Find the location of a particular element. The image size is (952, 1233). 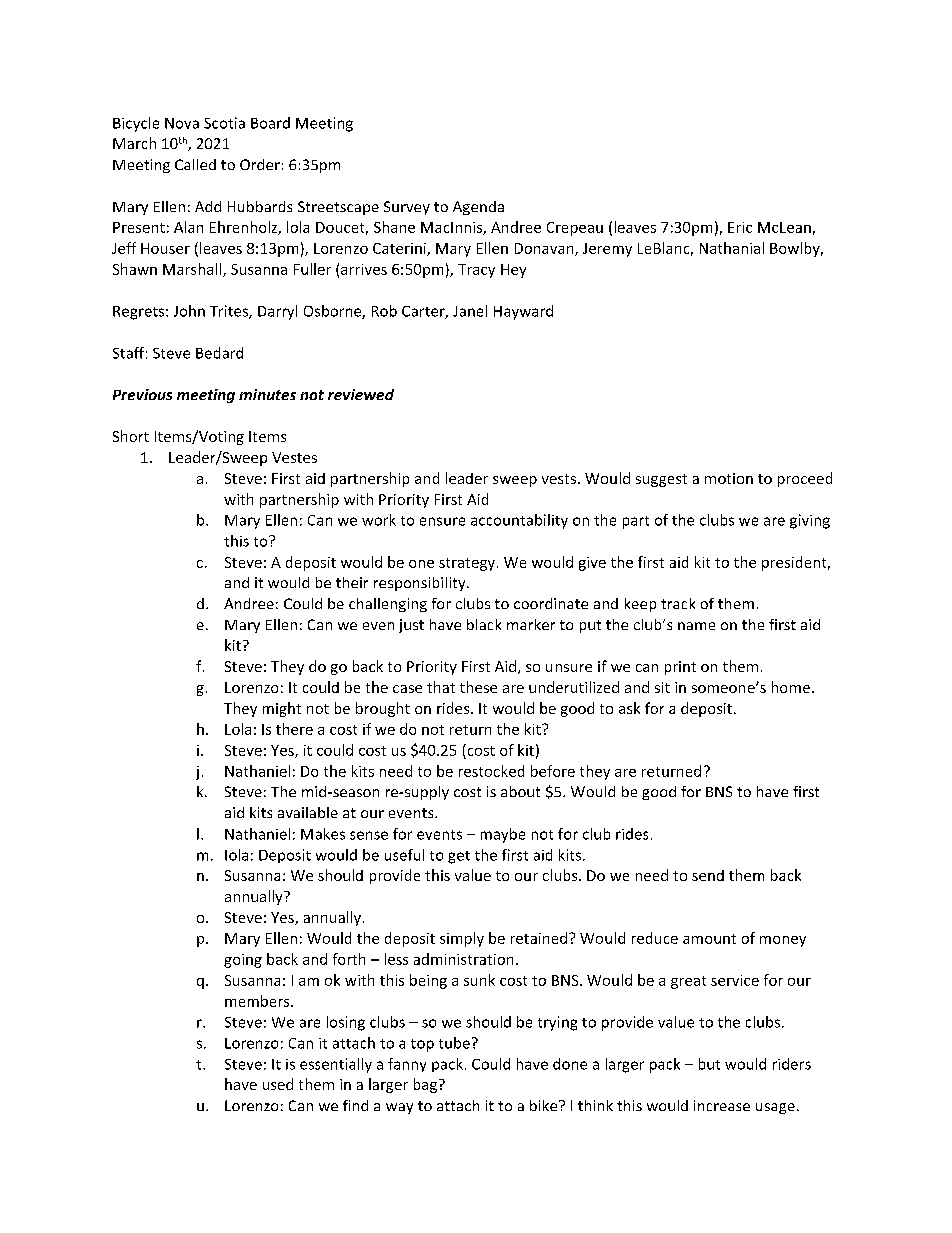

Agenda is located at coordinates (478, 208).
